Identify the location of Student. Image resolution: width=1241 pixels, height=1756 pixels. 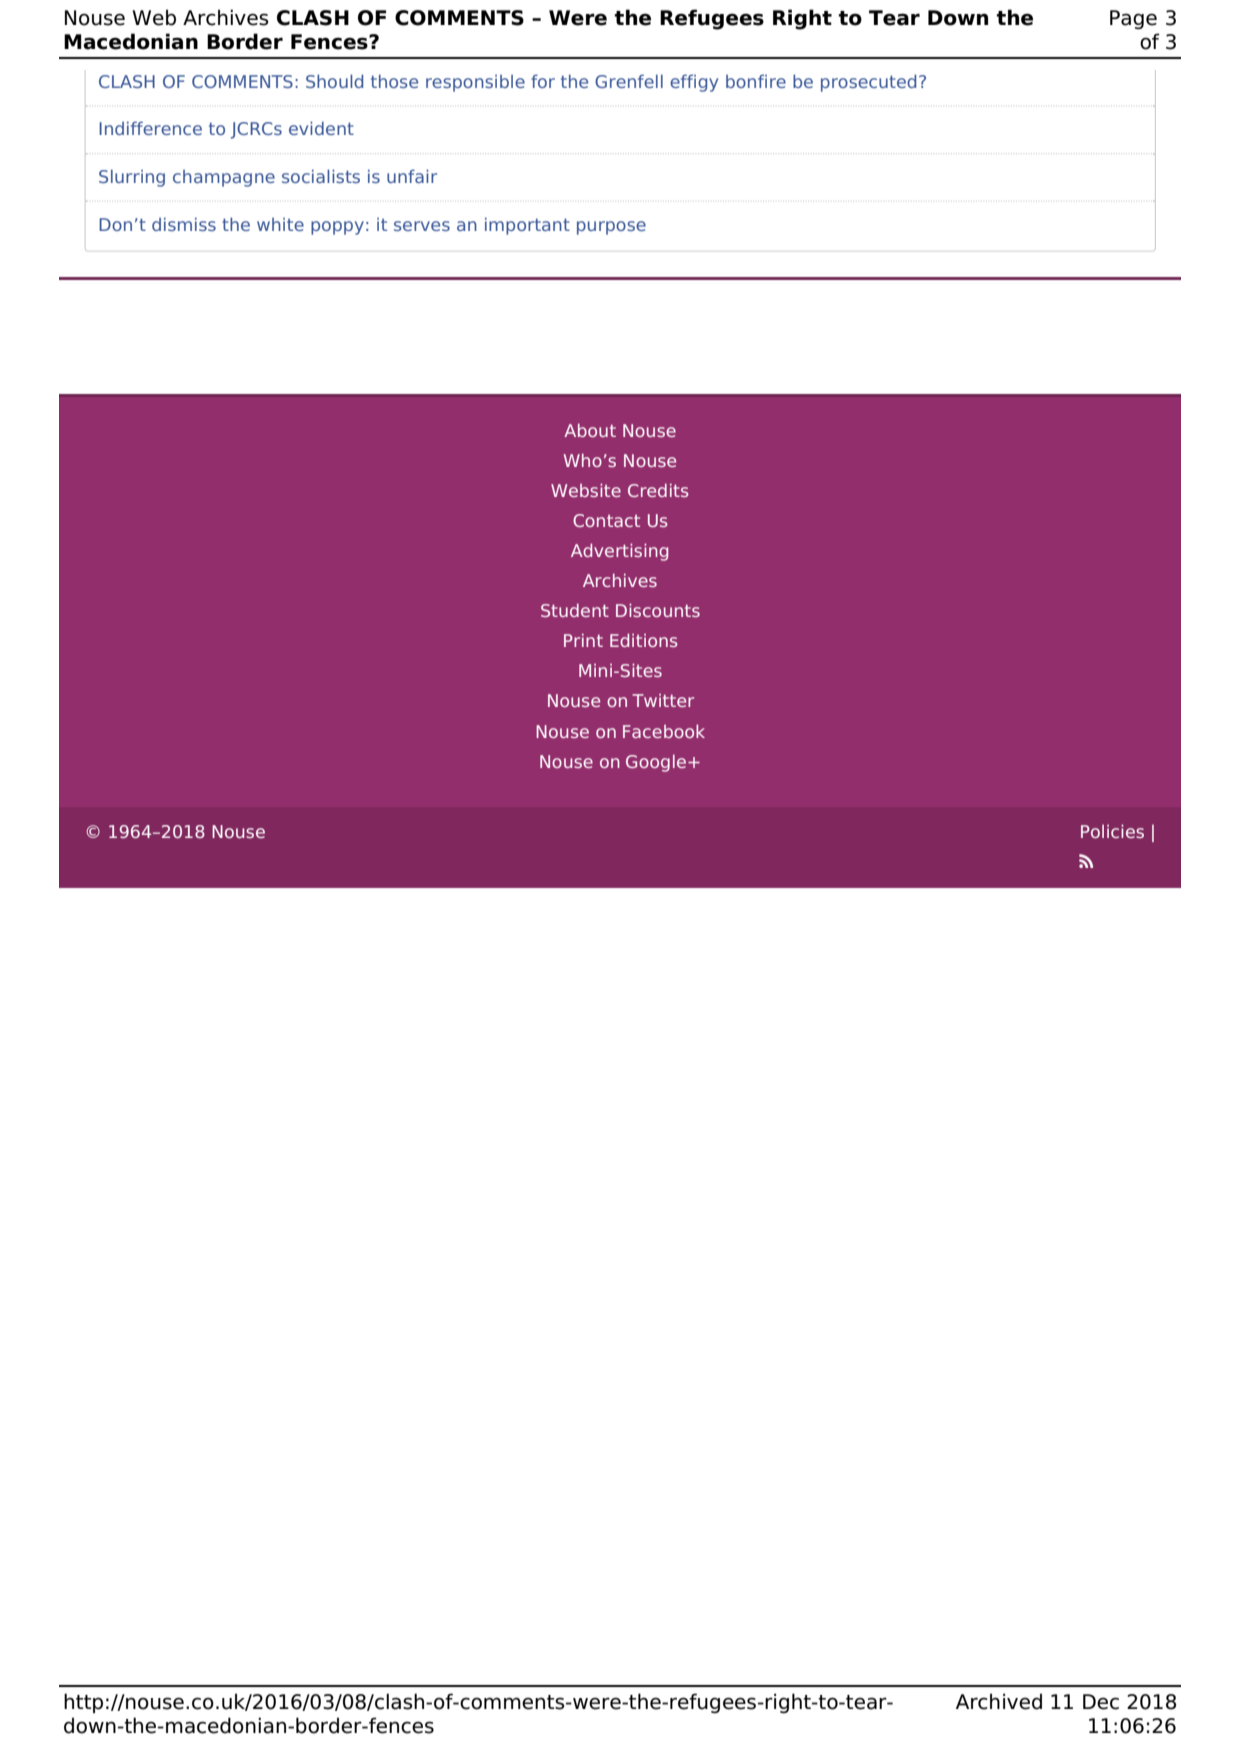
(575, 610).
